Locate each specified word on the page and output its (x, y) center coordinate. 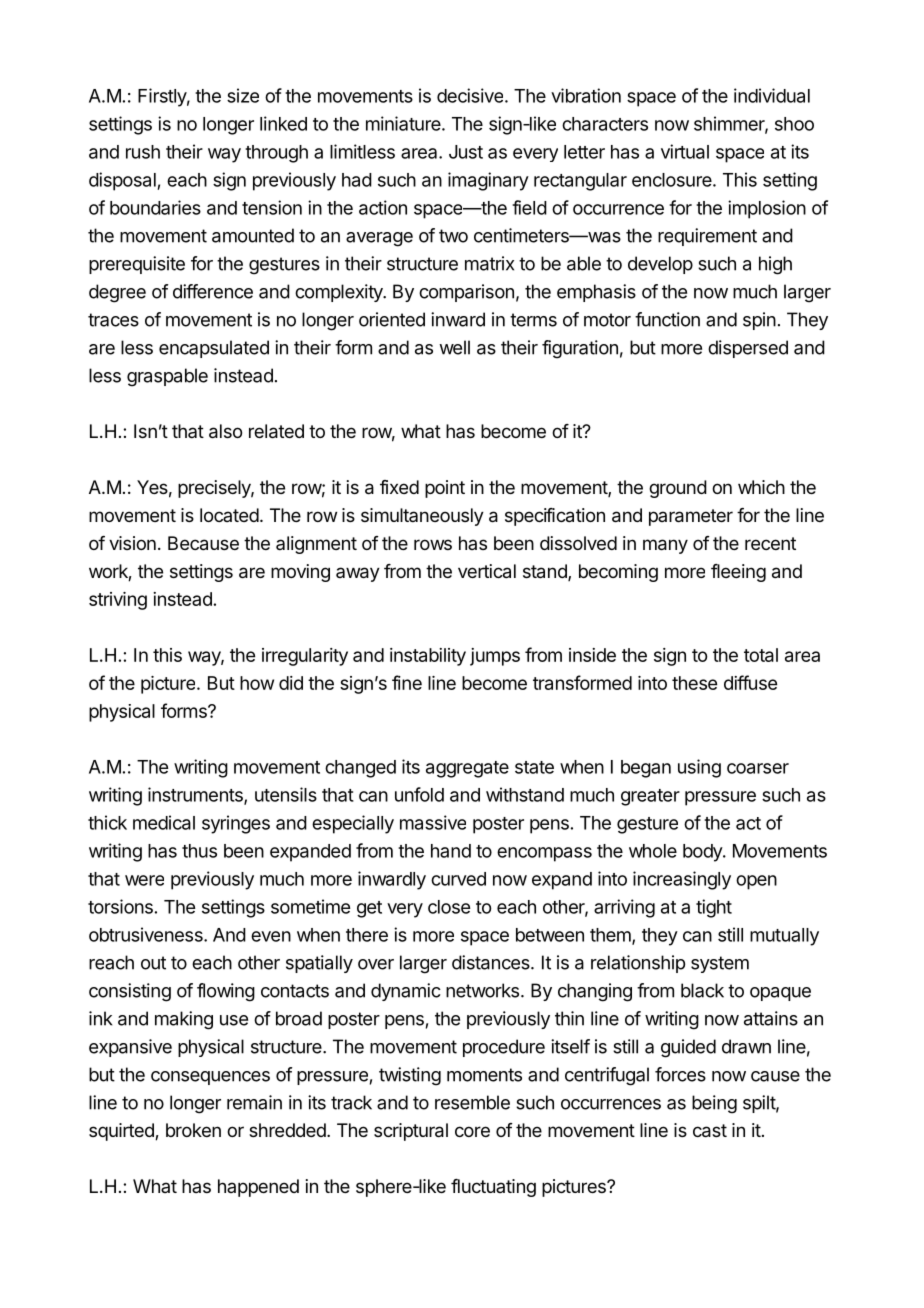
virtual (685, 151)
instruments (196, 795)
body (703, 853)
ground (678, 489)
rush (143, 152)
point (445, 489)
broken (193, 1130)
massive (433, 822)
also (225, 431)
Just (466, 152)
